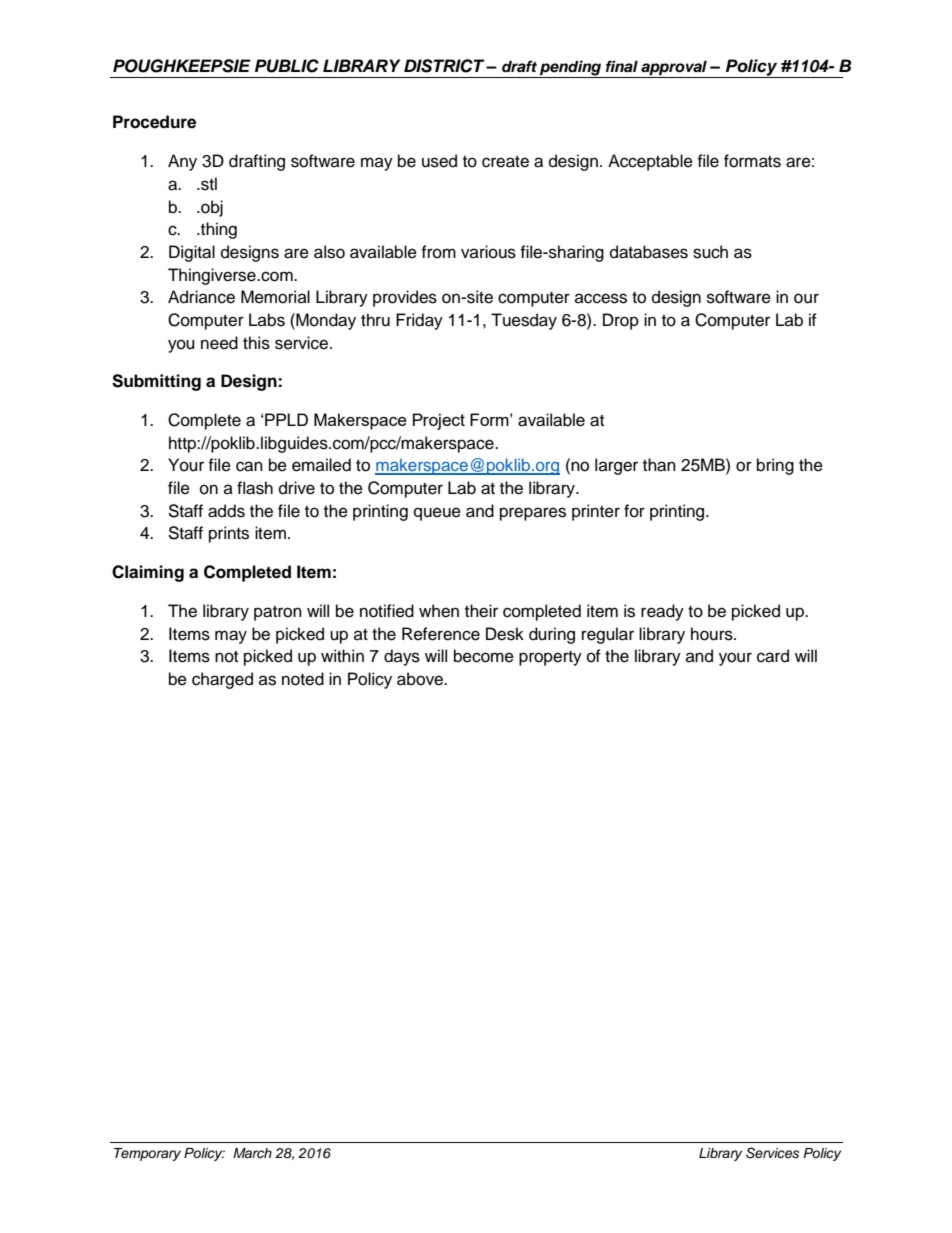  I want to click on Procedure, so click(154, 122).
